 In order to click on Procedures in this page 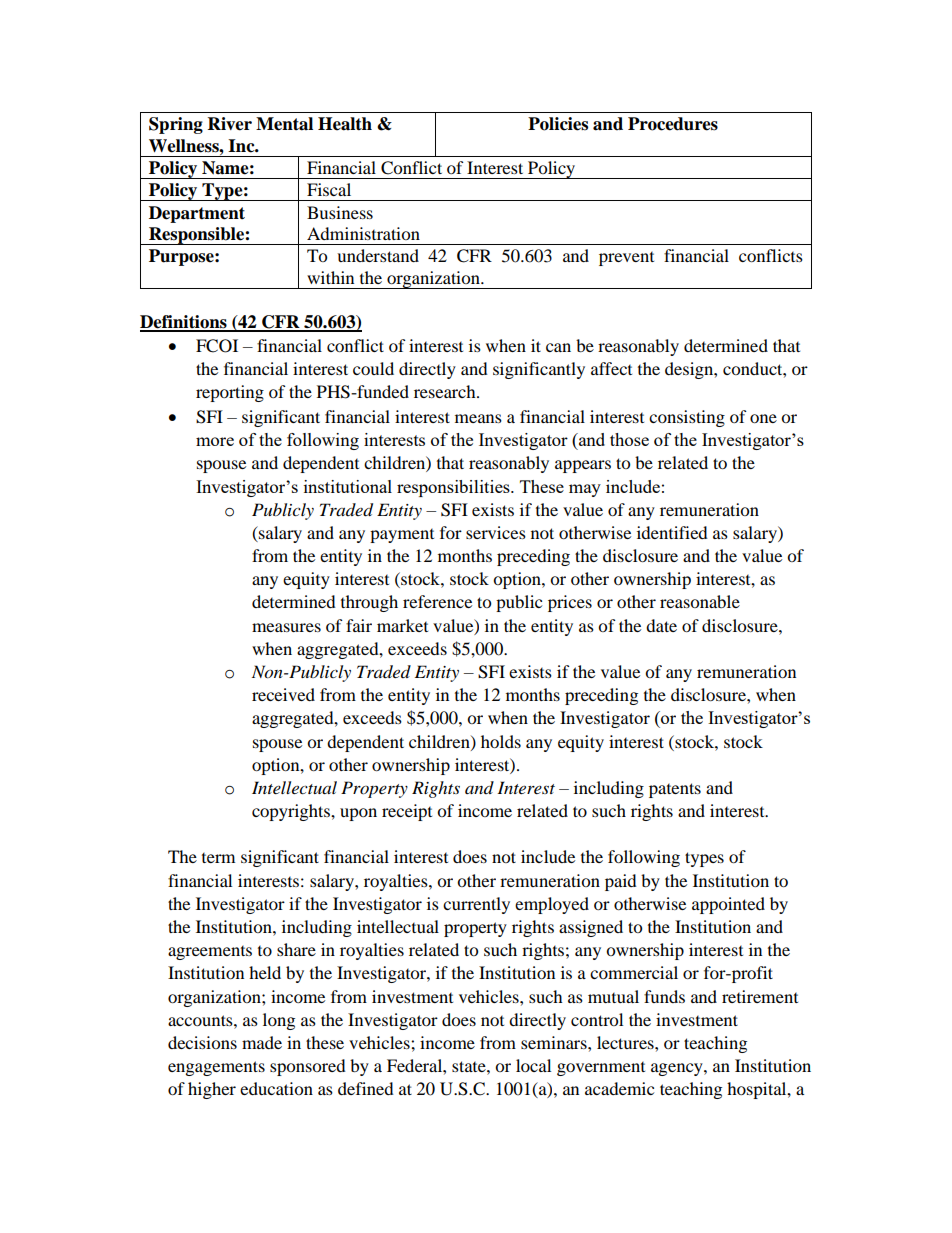, I will do `click(673, 124)`.
